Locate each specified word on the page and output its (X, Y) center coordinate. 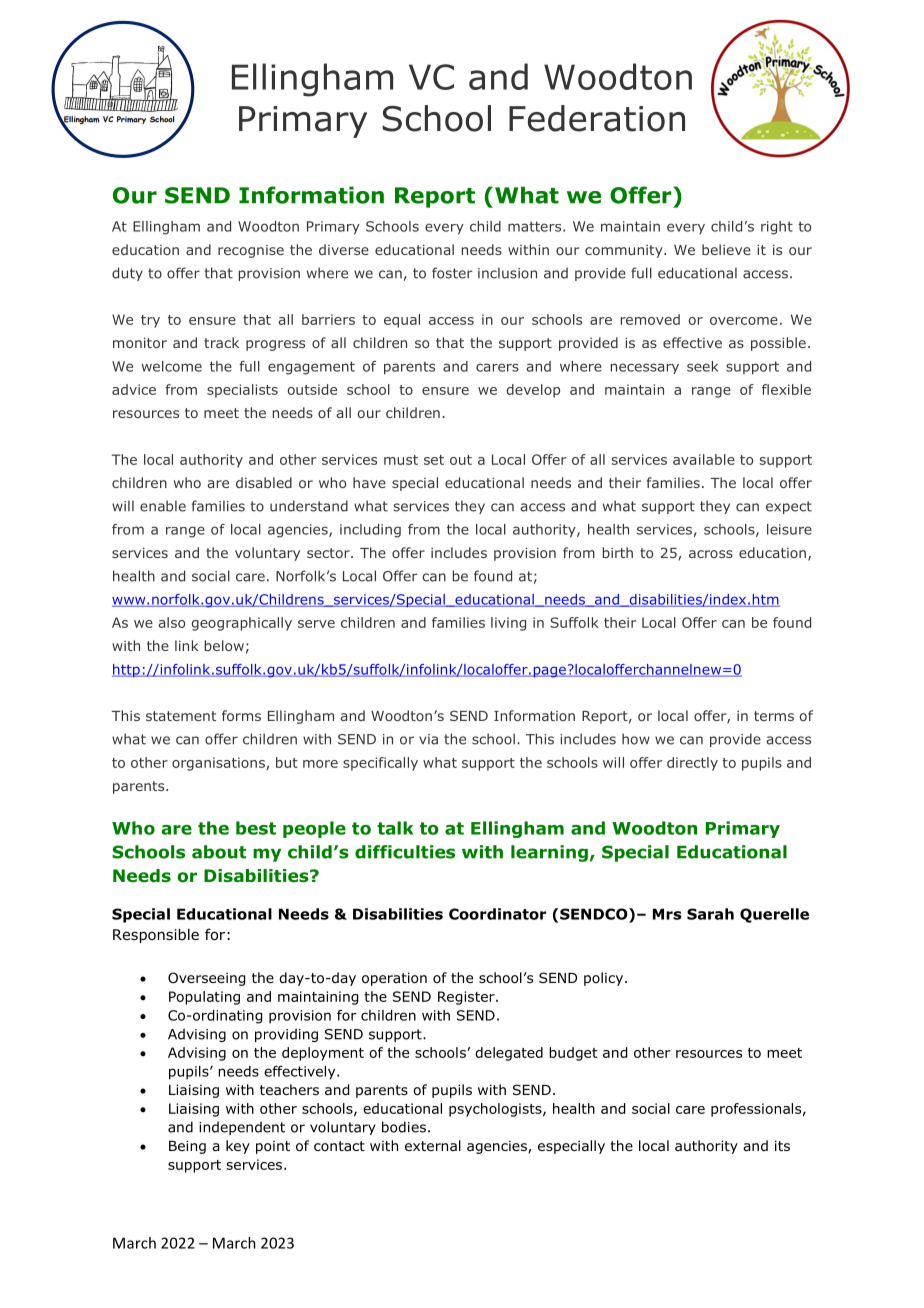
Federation (597, 118)
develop (533, 391)
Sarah (710, 914)
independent (242, 1128)
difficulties (405, 852)
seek (702, 366)
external (433, 1145)
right (777, 228)
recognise (251, 251)
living (508, 624)
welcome (171, 366)
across (711, 554)
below (224, 645)
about (219, 852)
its (782, 1145)
